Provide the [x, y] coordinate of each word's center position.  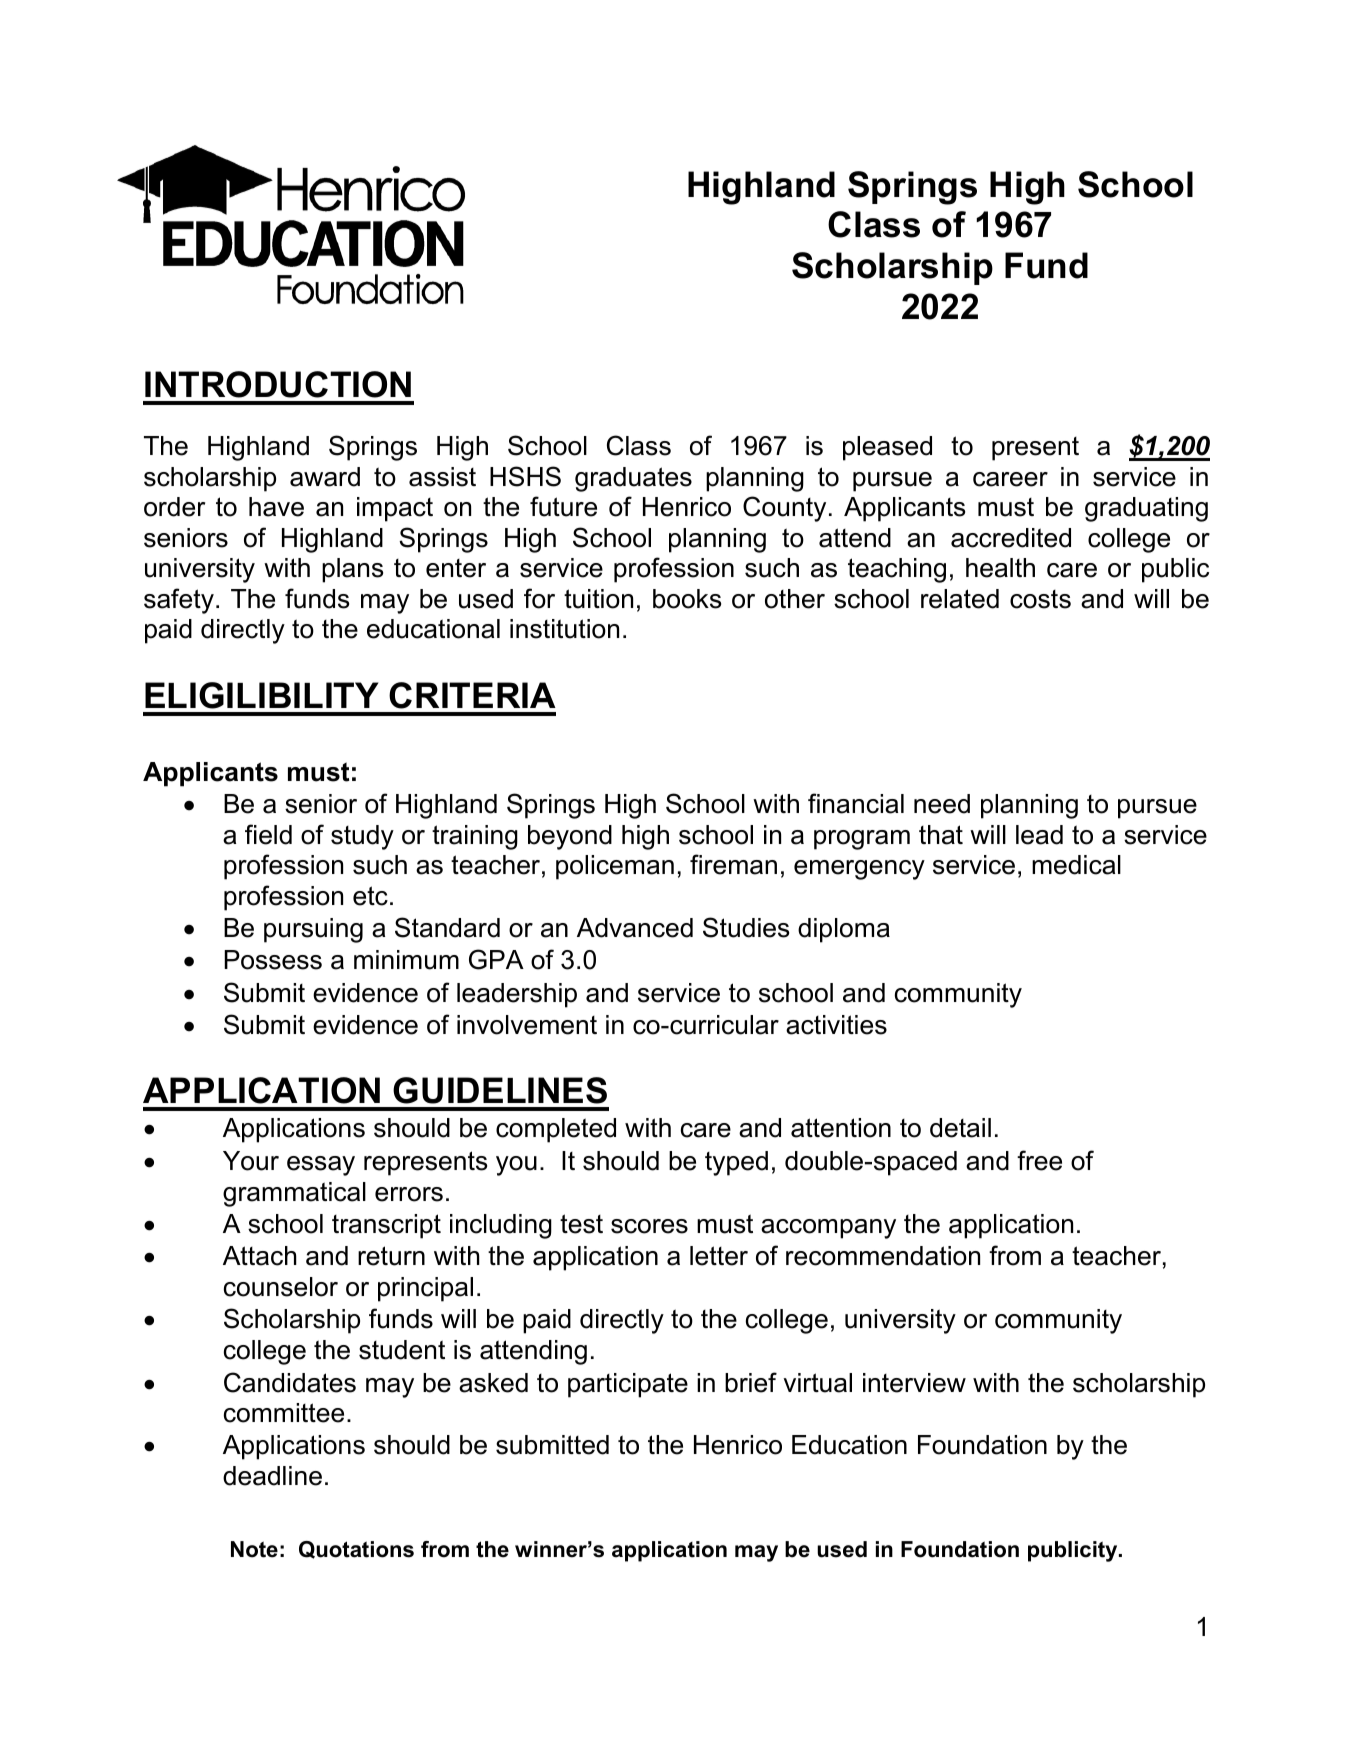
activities [836, 1025]
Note [254, 1549]
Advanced [635, 928]
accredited [1011, 538]
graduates [633, 479]
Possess [273, 960]
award [325, 477]
